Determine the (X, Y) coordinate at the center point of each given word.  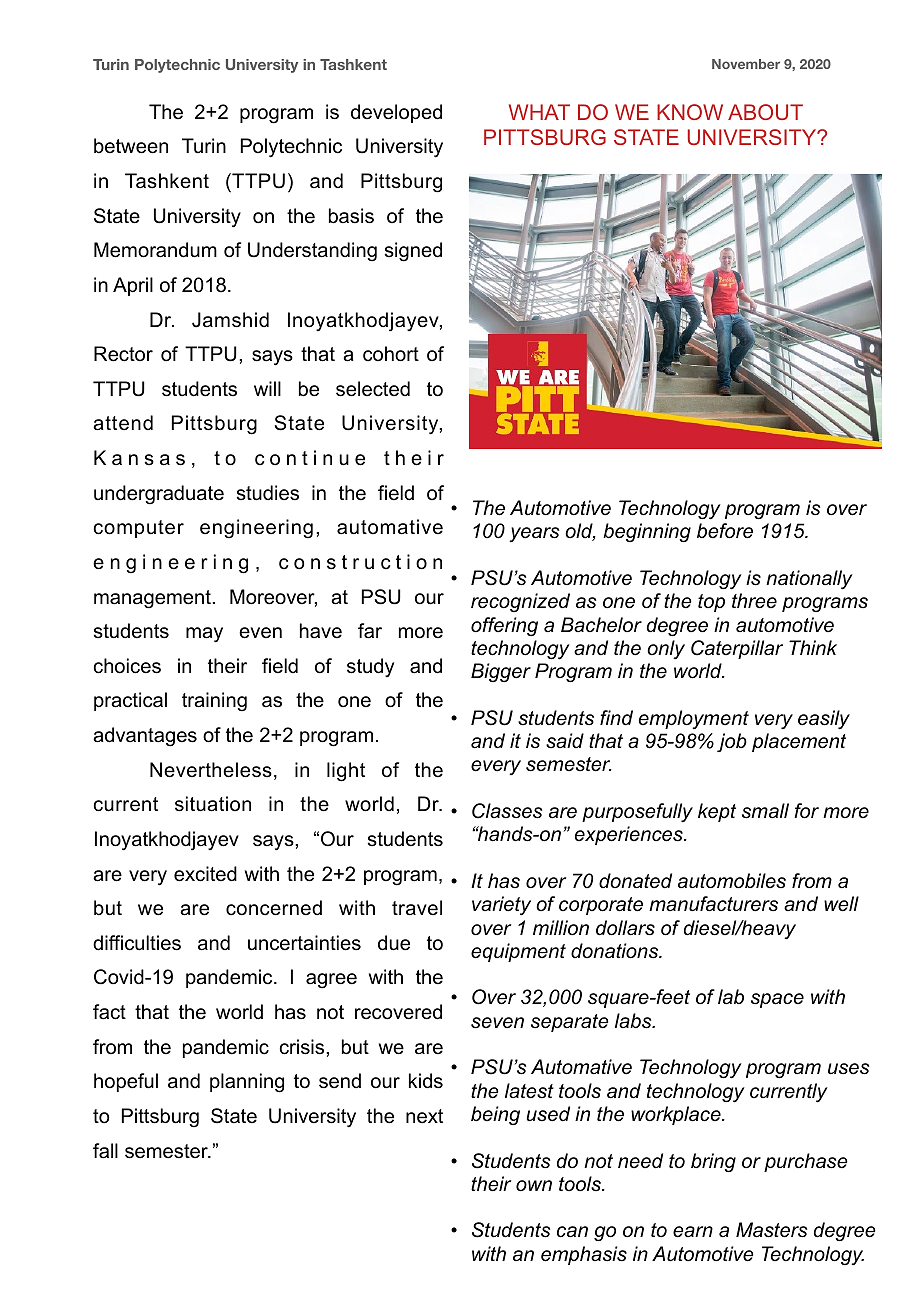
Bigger (501, 672)
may (204, 635)
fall (105, 1151)
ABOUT (765, 112)
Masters (771, 1230)
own (534, 1186)
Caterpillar (737, 649)
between (131, 146)
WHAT (539, 112)
